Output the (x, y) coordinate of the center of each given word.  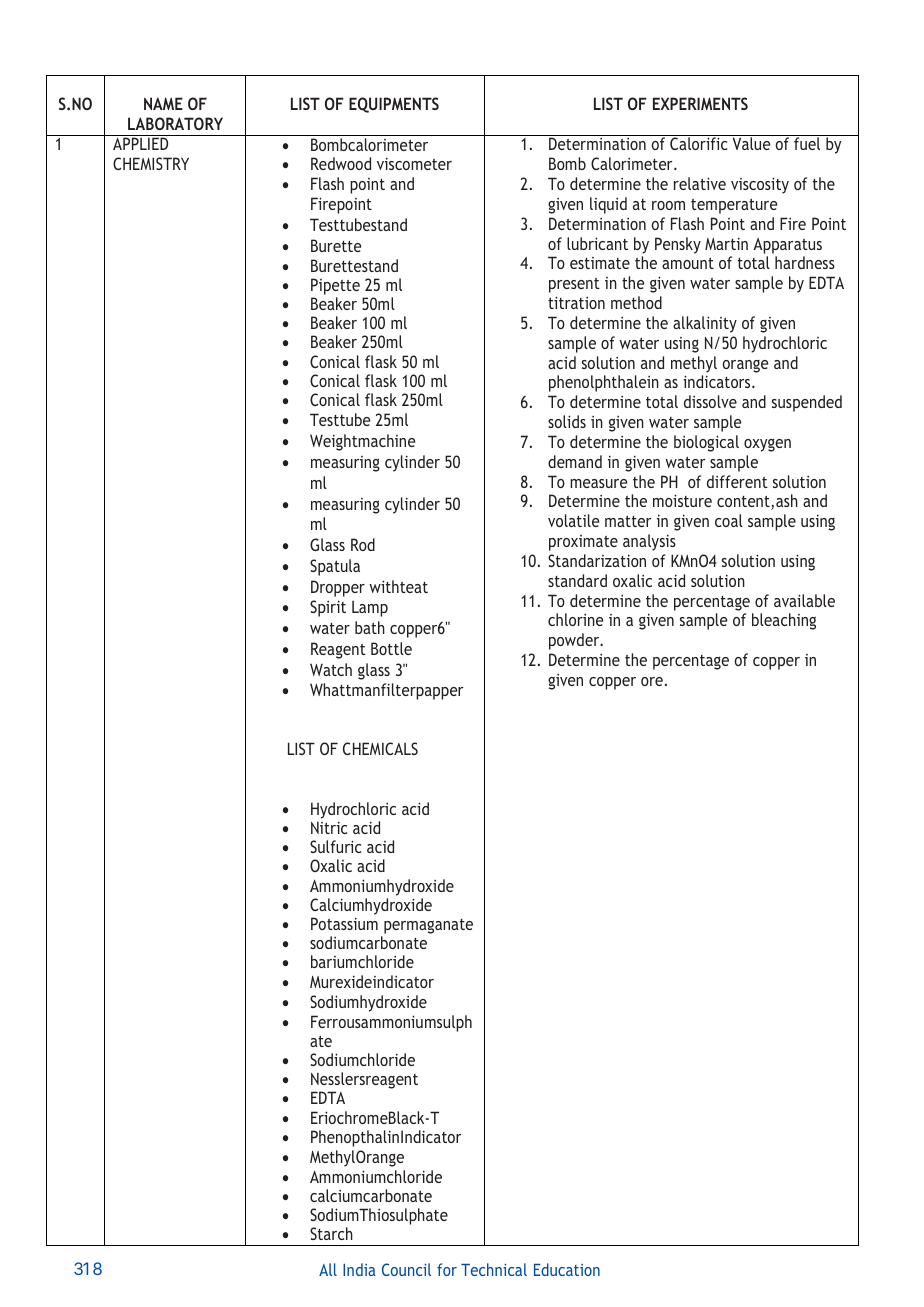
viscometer (414, 163)
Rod (363, 544)
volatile (573, 520)
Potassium (344, 923)
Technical (494, 1269)
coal (729, 520)
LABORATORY (175, 123)
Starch (331, 1233)
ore (652, 681)
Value (751, 143)
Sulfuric (335, 846)
